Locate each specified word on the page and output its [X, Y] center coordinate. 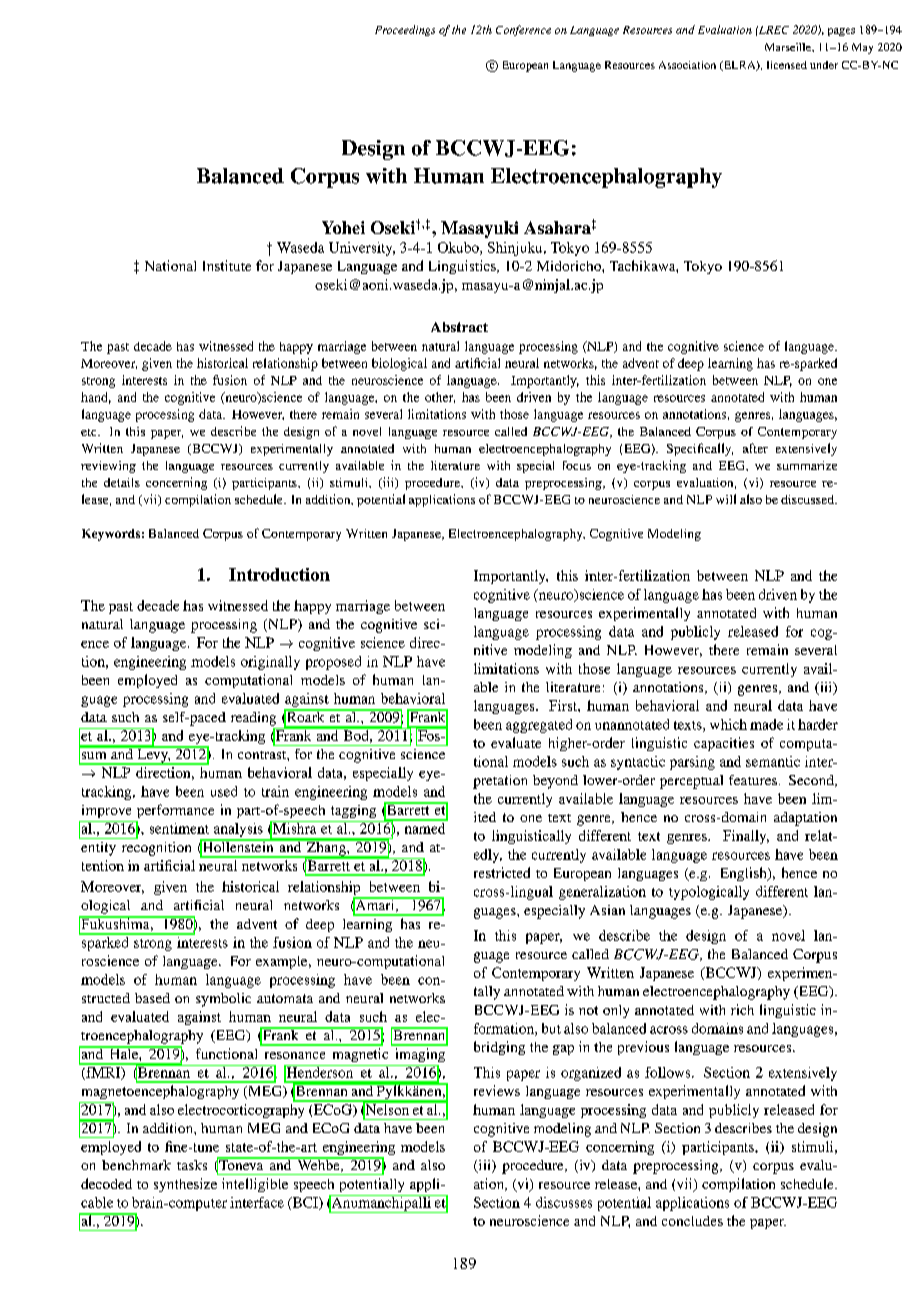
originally [270, 663]
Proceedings [405, 30]
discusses [564, 1202]
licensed [787, 65]
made [766, 724]
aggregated [539, 726]
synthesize [185, 1185]
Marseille [789, 47]
